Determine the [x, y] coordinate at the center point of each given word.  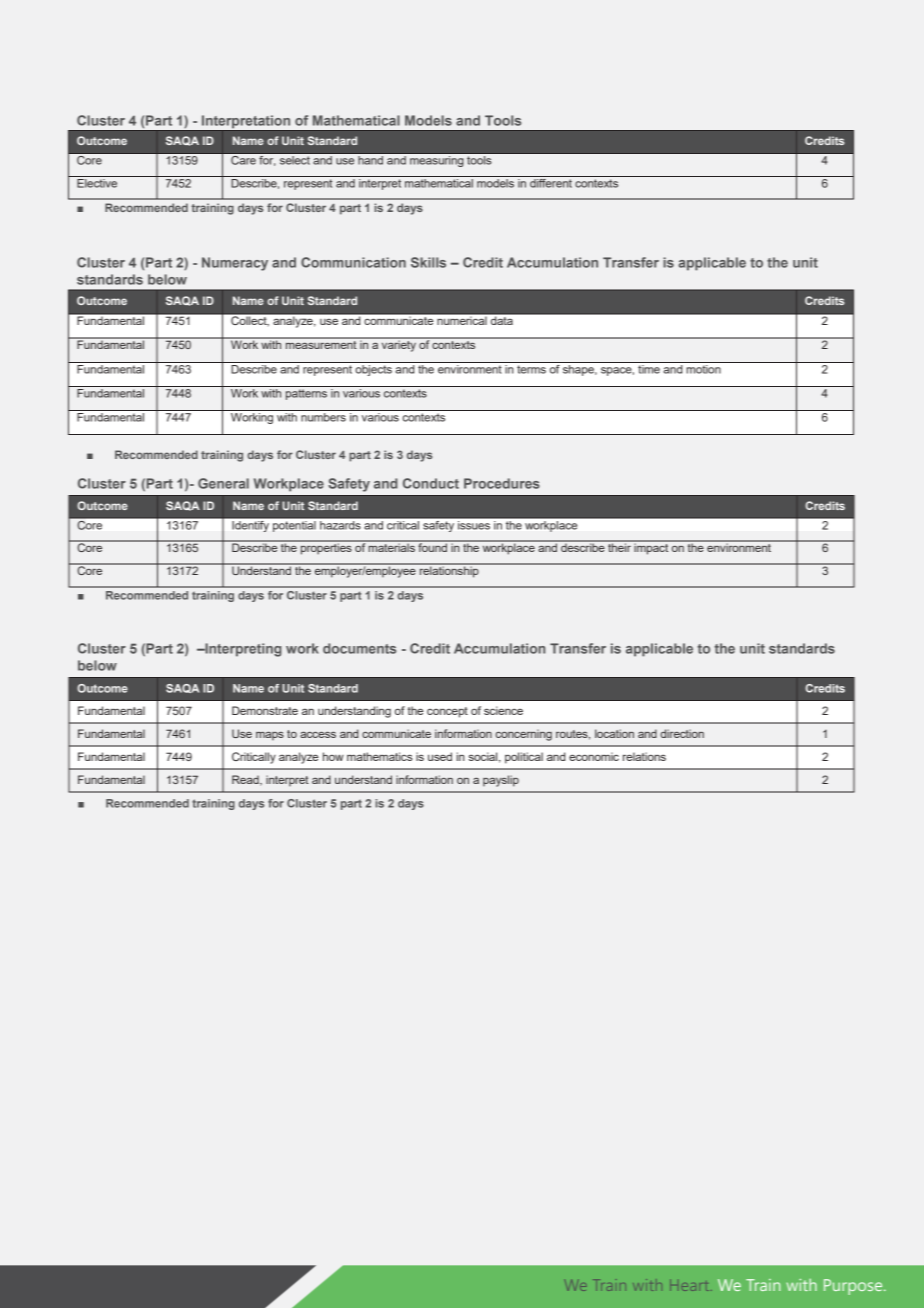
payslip [501, 781]
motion [703, 368]
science [503, 710]
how [333, 756]
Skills [428, 262]
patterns [307, 393]
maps [270, 735]
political [524, 758]
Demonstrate [265, 710]
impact [651, 548]
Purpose [854, 1287]
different [551, 182]
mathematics [379, 756]
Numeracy [235, 264]
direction [682, 733]
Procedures [502, 483]
